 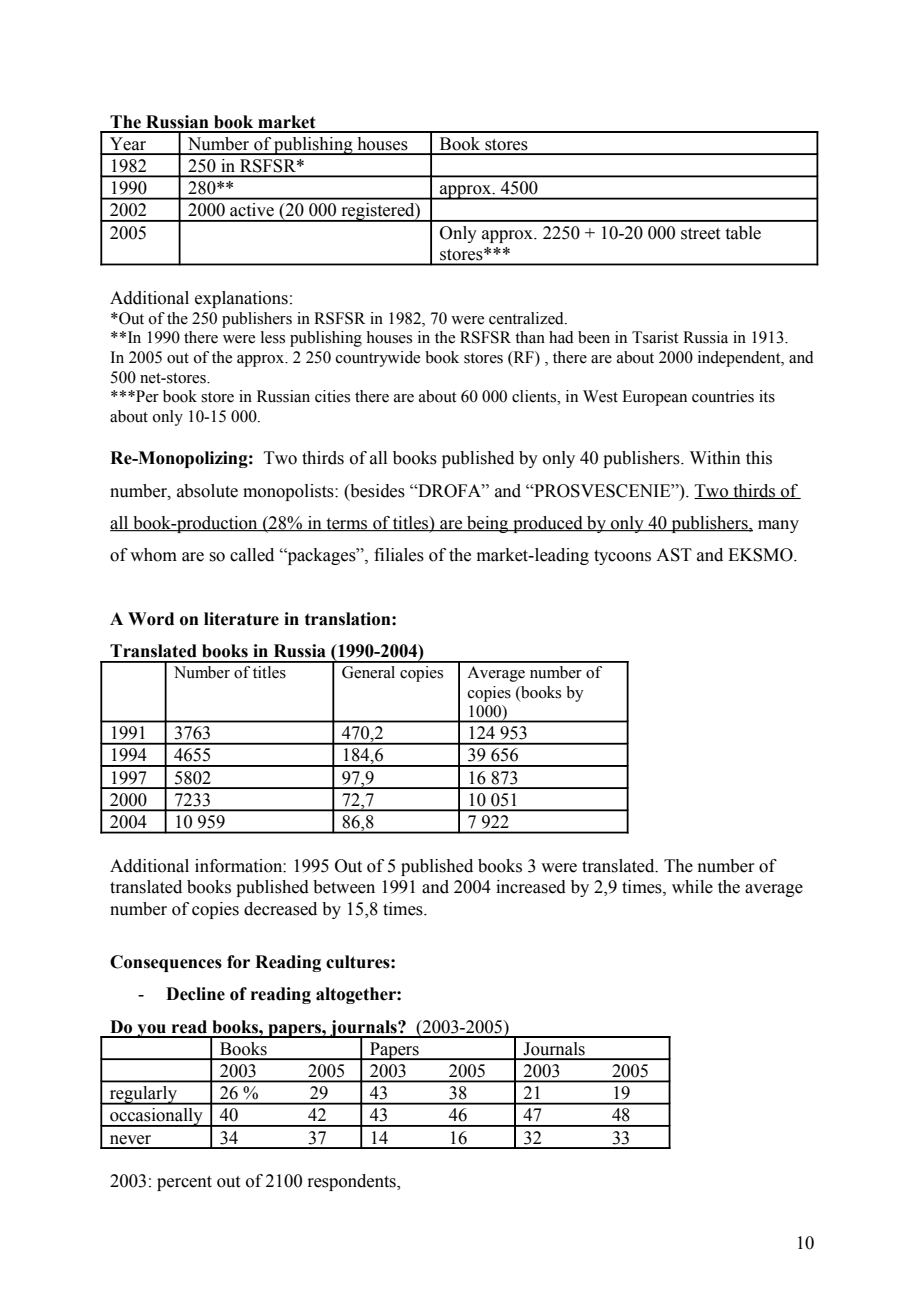 What do you see at coordinates (241, 619) in the screenshot?
I see `literature` at bounding box center [241, 619].
